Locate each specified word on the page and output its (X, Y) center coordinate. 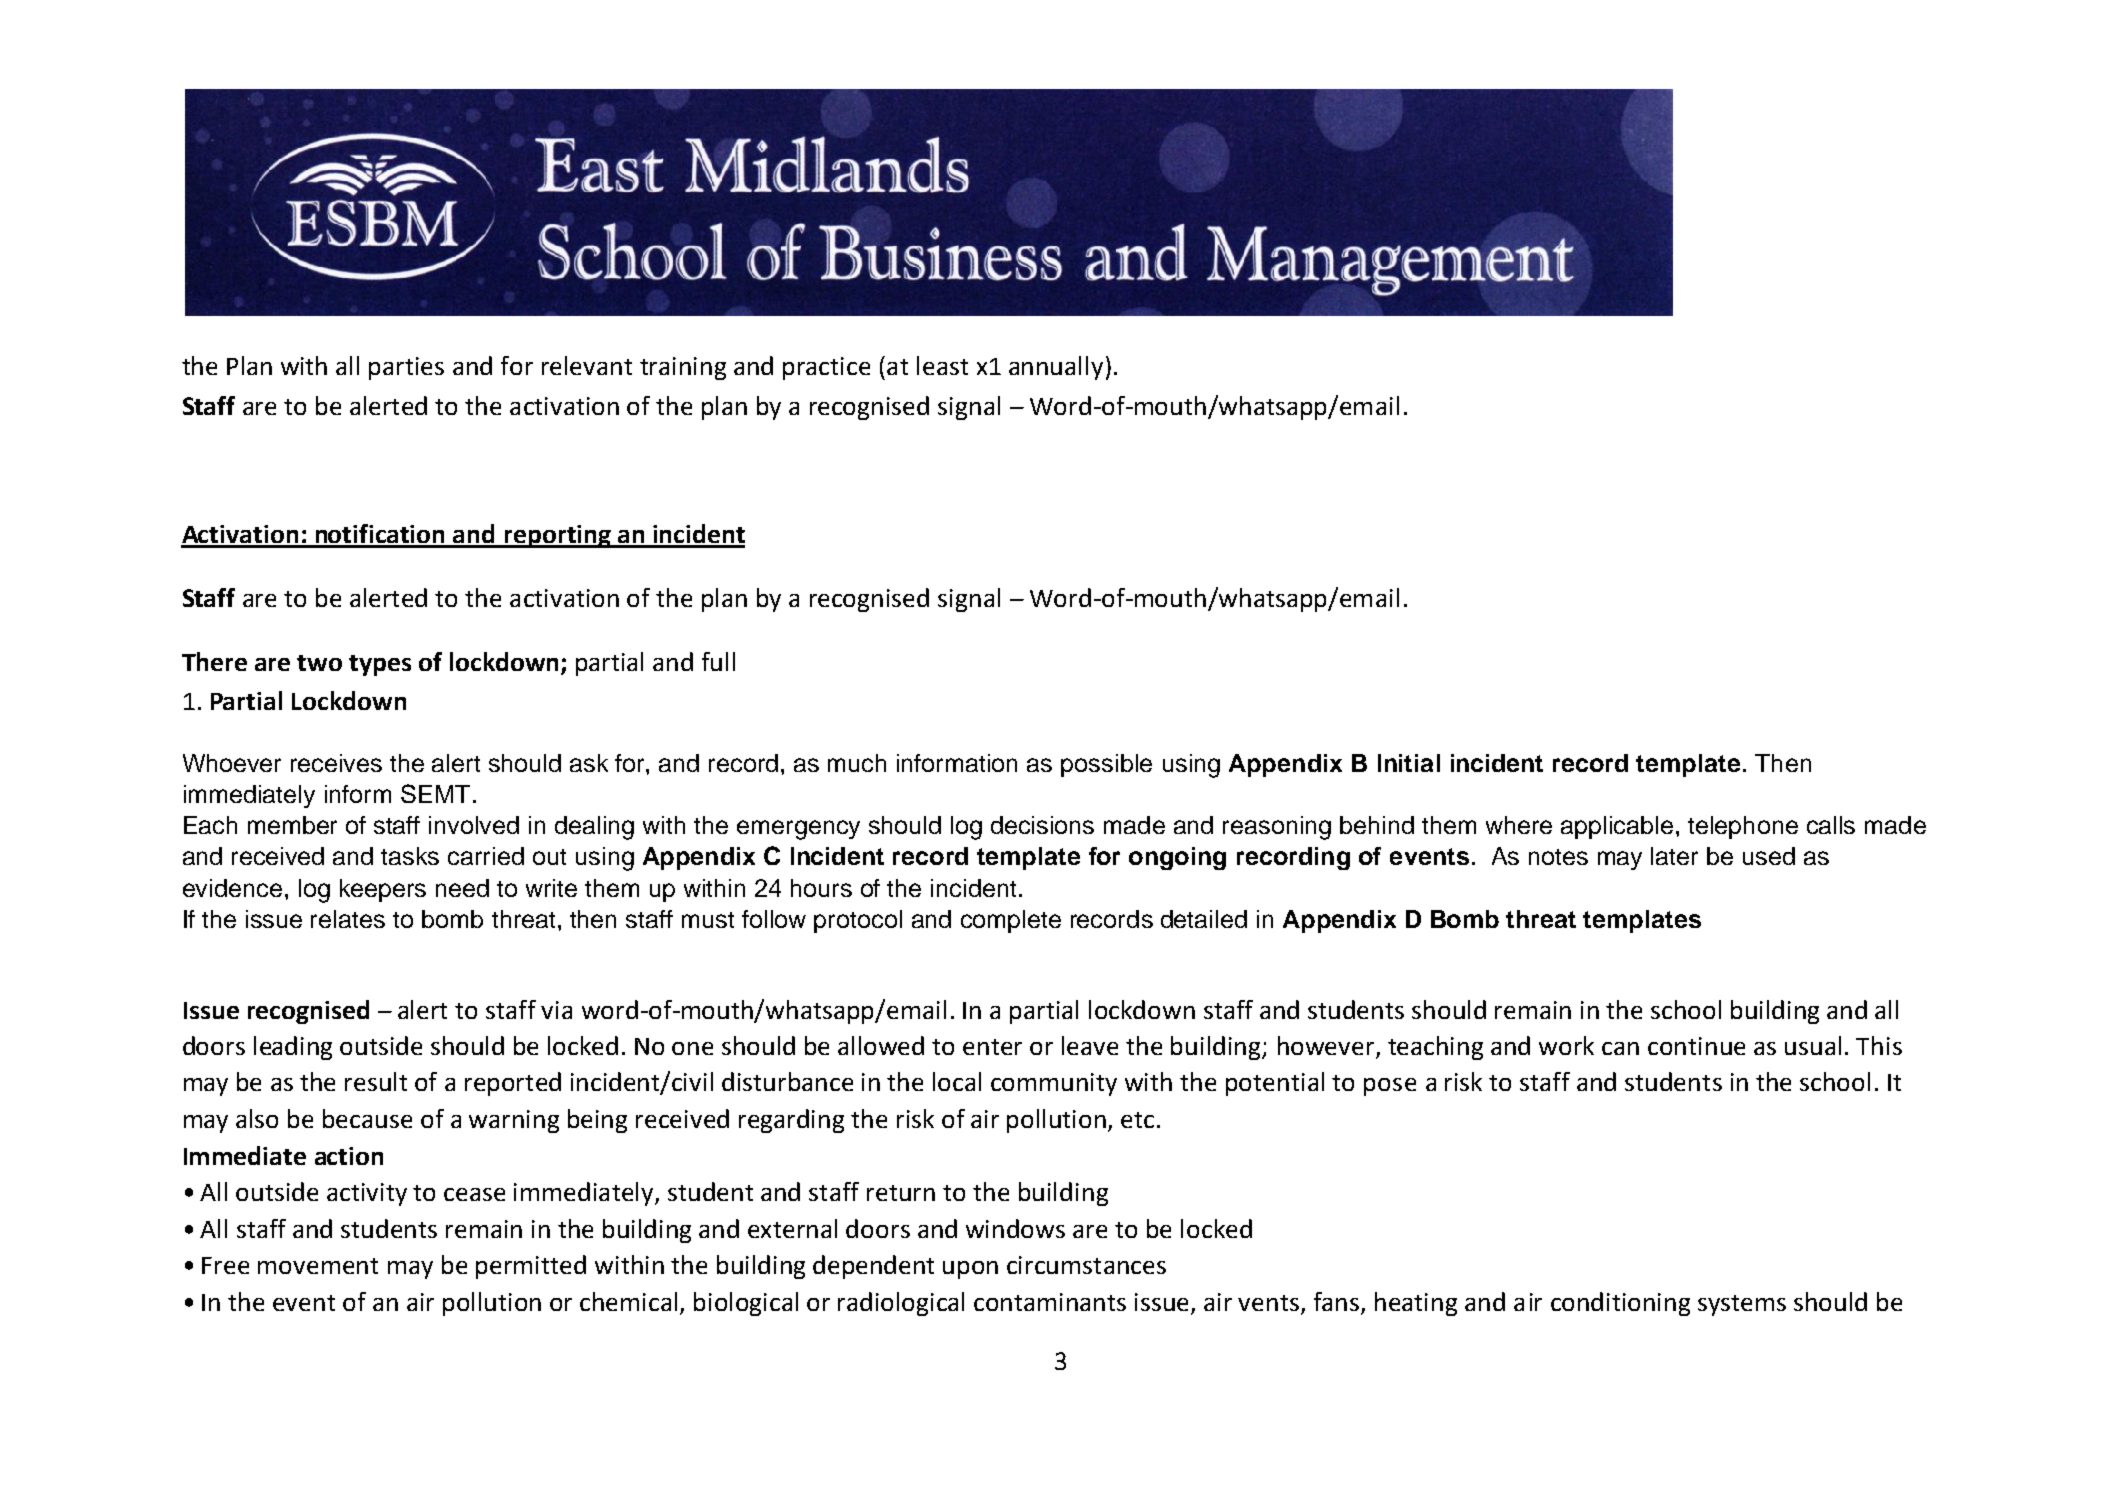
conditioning (1620, 1304)
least (942, 365)
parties (406, 368)
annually (1056, 368)
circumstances (1086, 1265)
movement (318, 1266)
